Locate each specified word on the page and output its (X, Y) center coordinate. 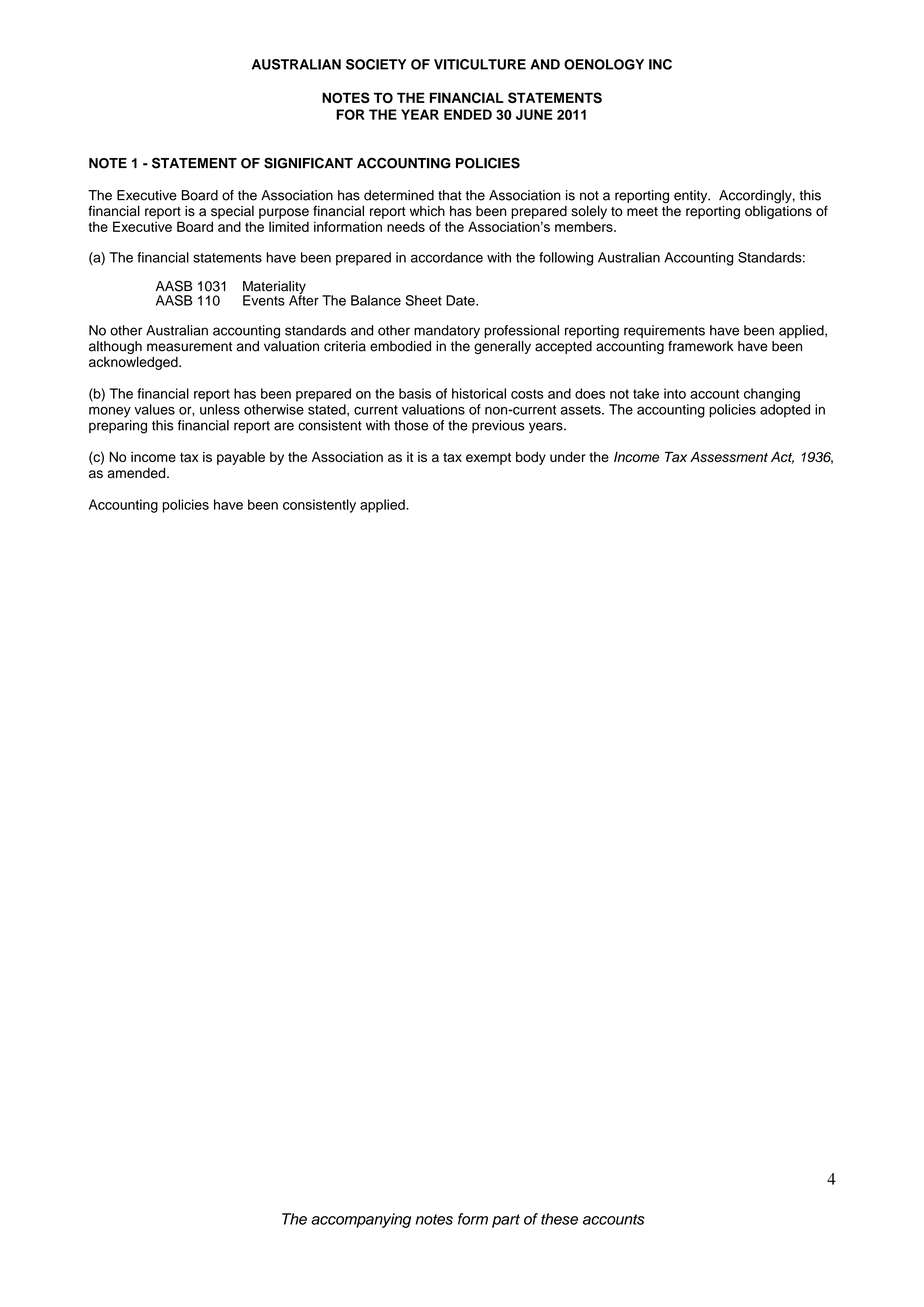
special (232, 212)
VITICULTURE (480, 64)
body (531, 458)
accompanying (361, 1220)
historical (479, 393)
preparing (118, 427)
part (506, 1221)
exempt (488, 459)
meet (642, 212)
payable (241, 458)
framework (700, 346)
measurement (189, 347)
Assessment (729, 457)
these (559, 1219)
